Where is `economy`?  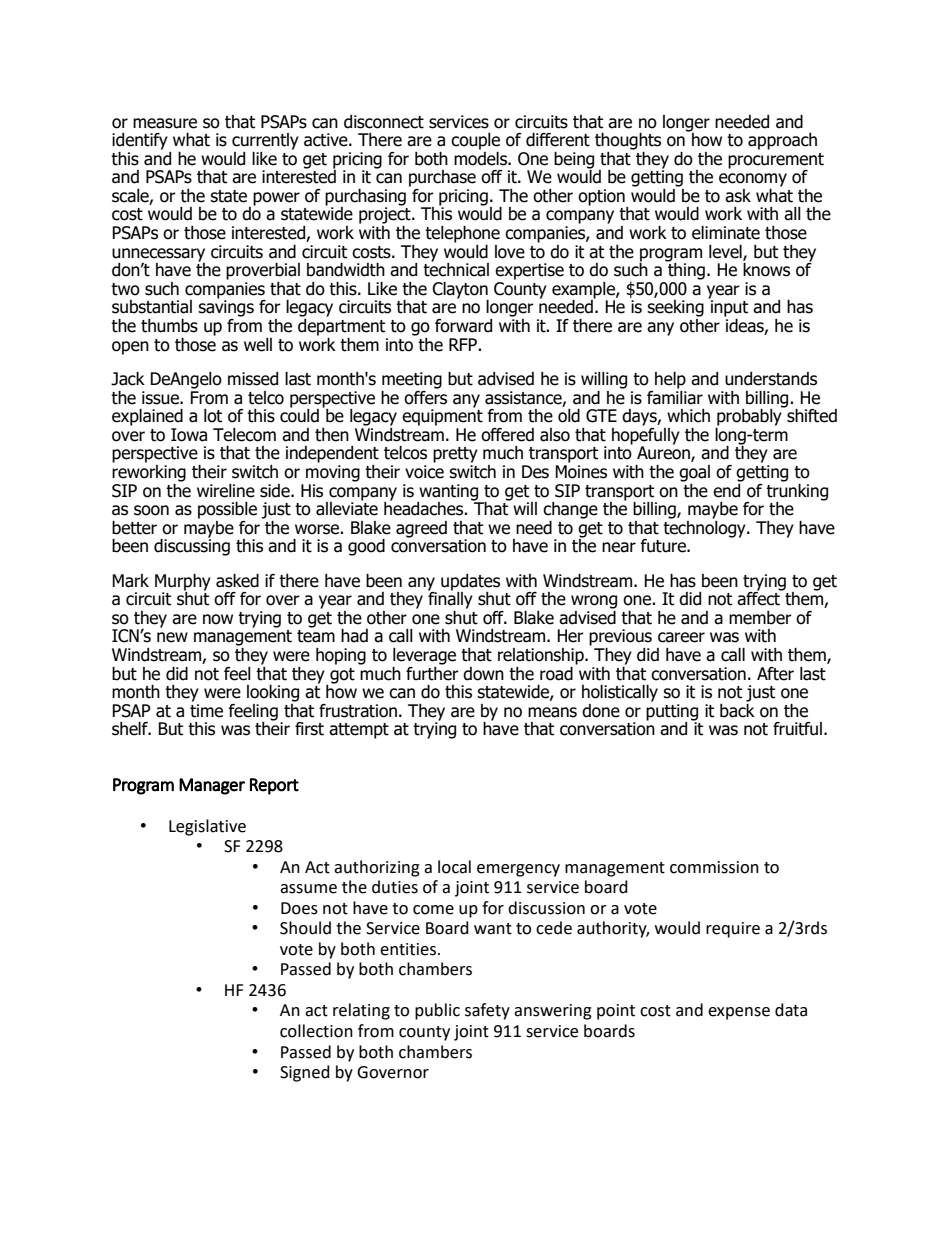 economy is located at coordinates (753, 180).
